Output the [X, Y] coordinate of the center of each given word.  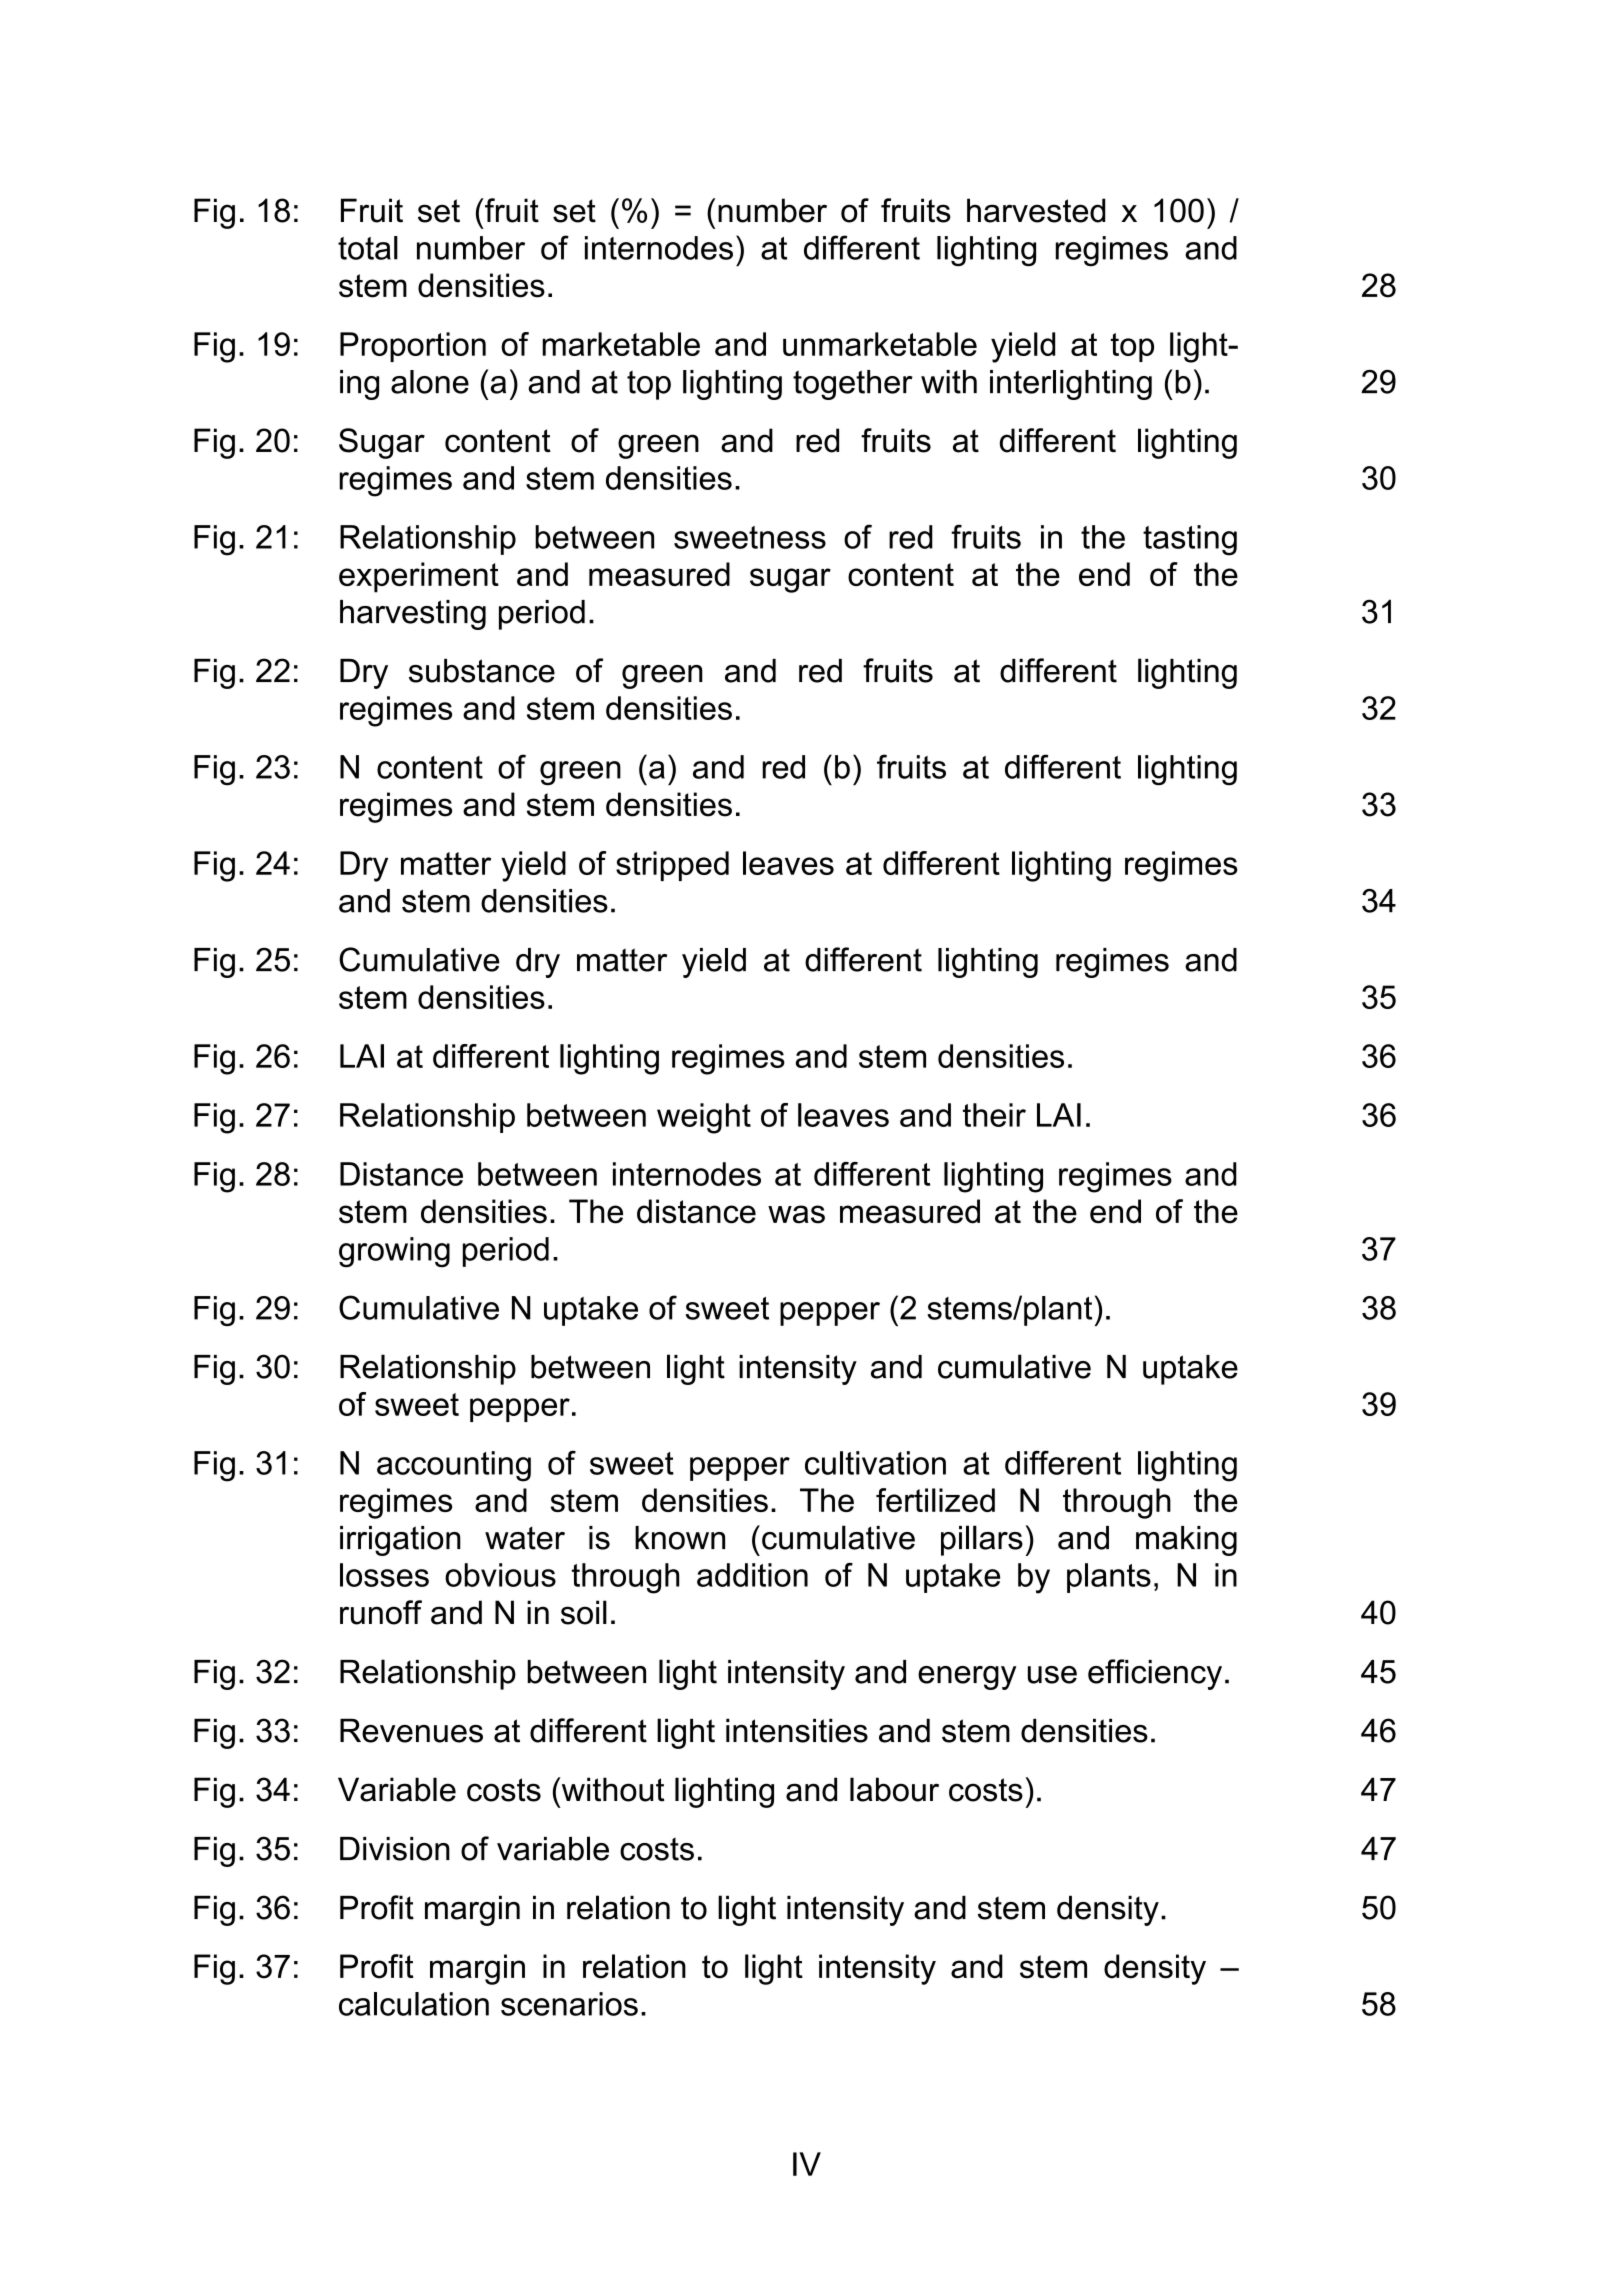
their [994, 1115]
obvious [500, 1575]
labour [894, 1789]
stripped [672, 866]
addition [752, 1575]
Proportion [413, 347]
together [853, 385]
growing [394, 1252]
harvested [1036, 210]
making [1186, 1541]
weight [704, 1118]
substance [482, 671]
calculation [414, 2004]
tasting [1190, 540]
